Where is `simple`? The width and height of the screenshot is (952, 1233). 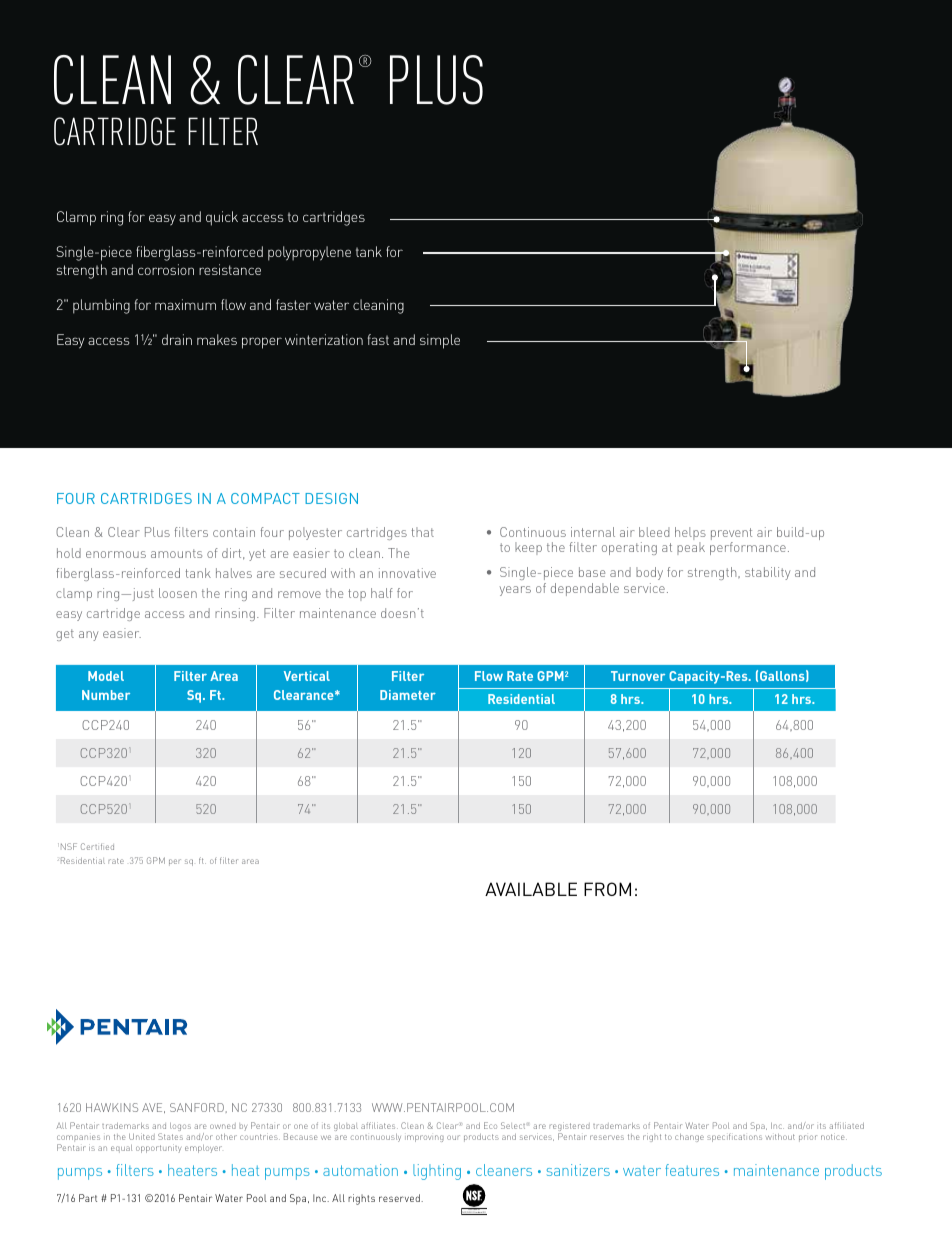 simple is located at coordinates (440, 341).
